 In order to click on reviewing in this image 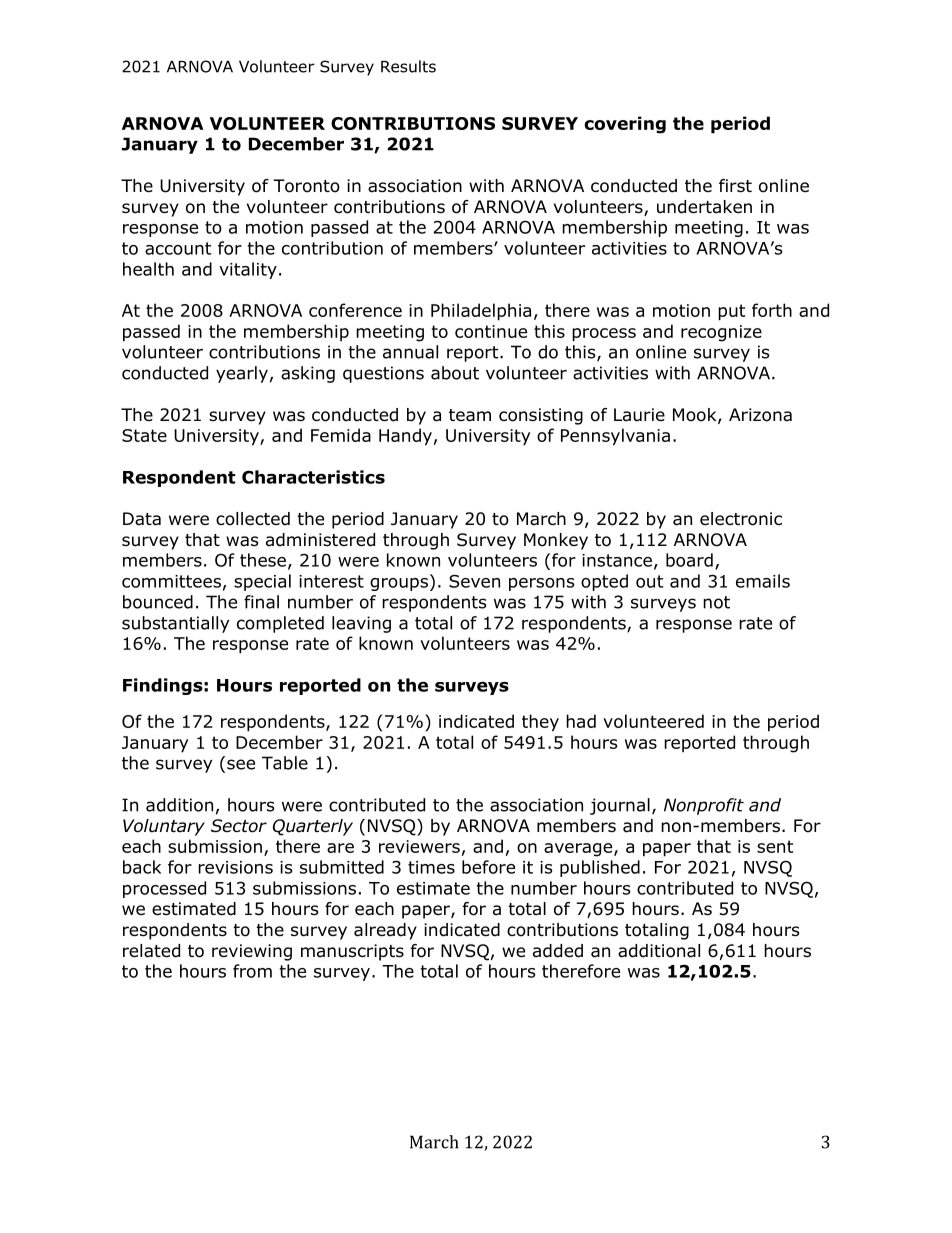, I will do `click(252, 952)`.
